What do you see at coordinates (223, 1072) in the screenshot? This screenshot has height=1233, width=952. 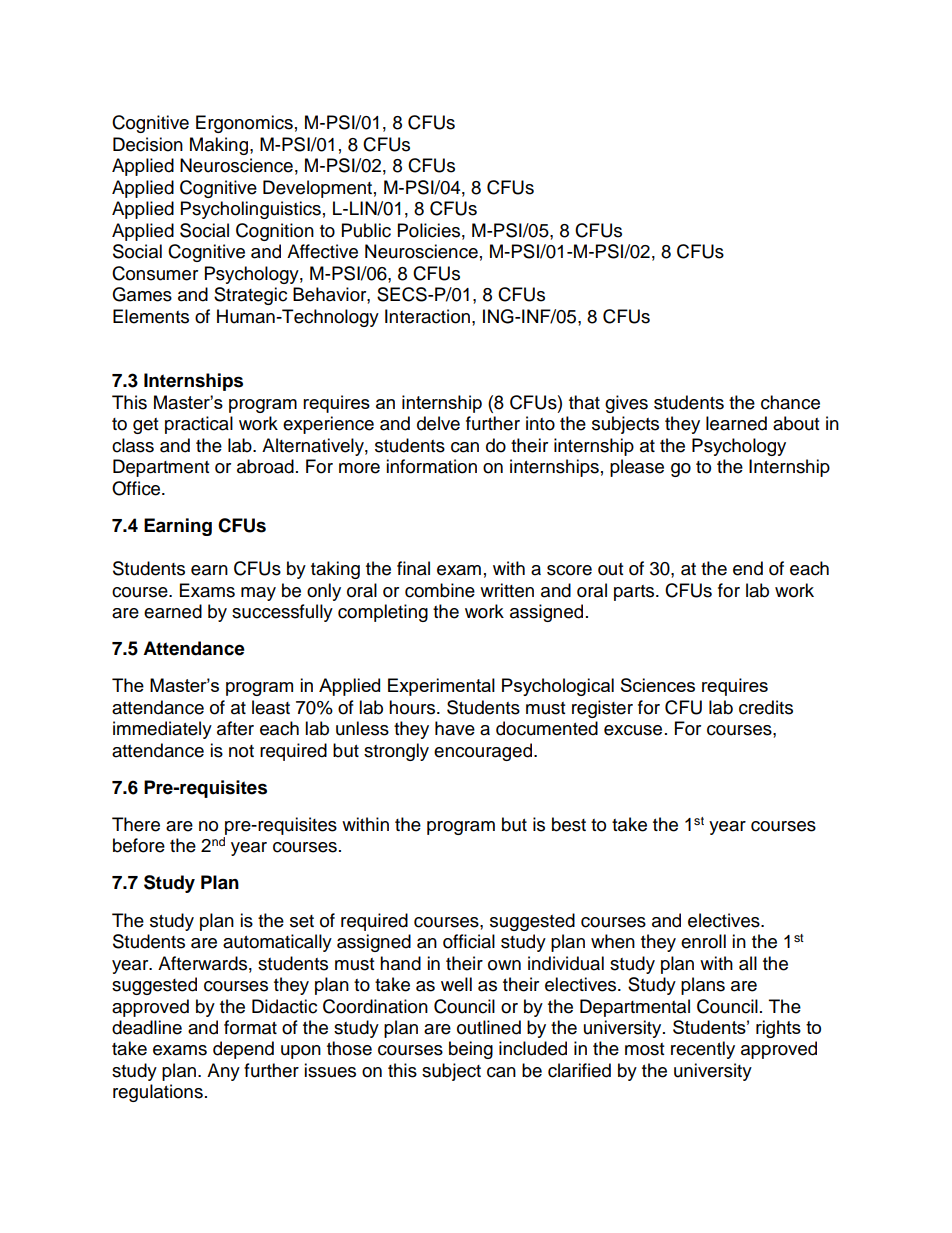 I see `Any` at bounding box center [223, 1072].
